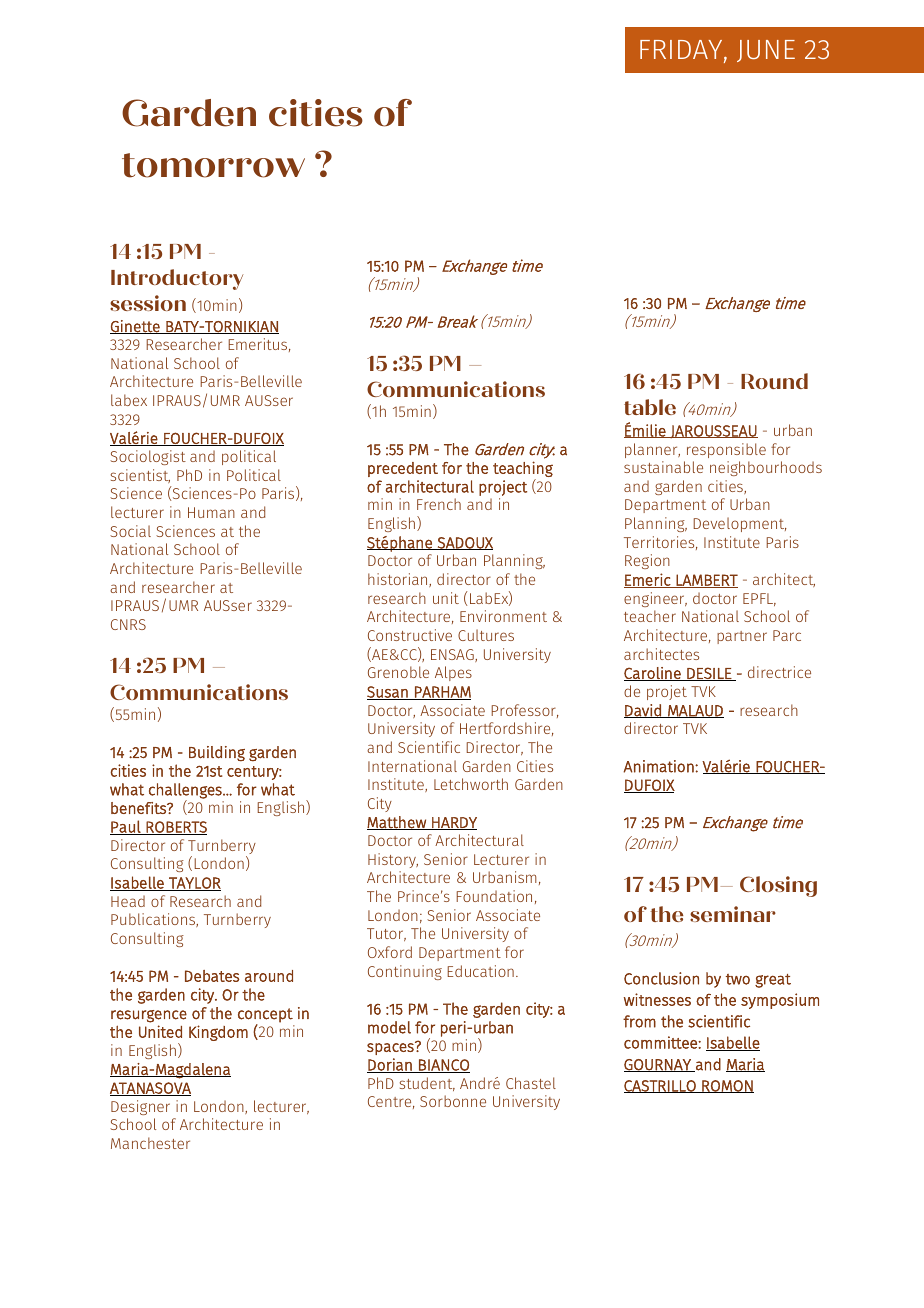  Describe the element at coordinates (503, 616) in the document. I see `Environment` at that location.
